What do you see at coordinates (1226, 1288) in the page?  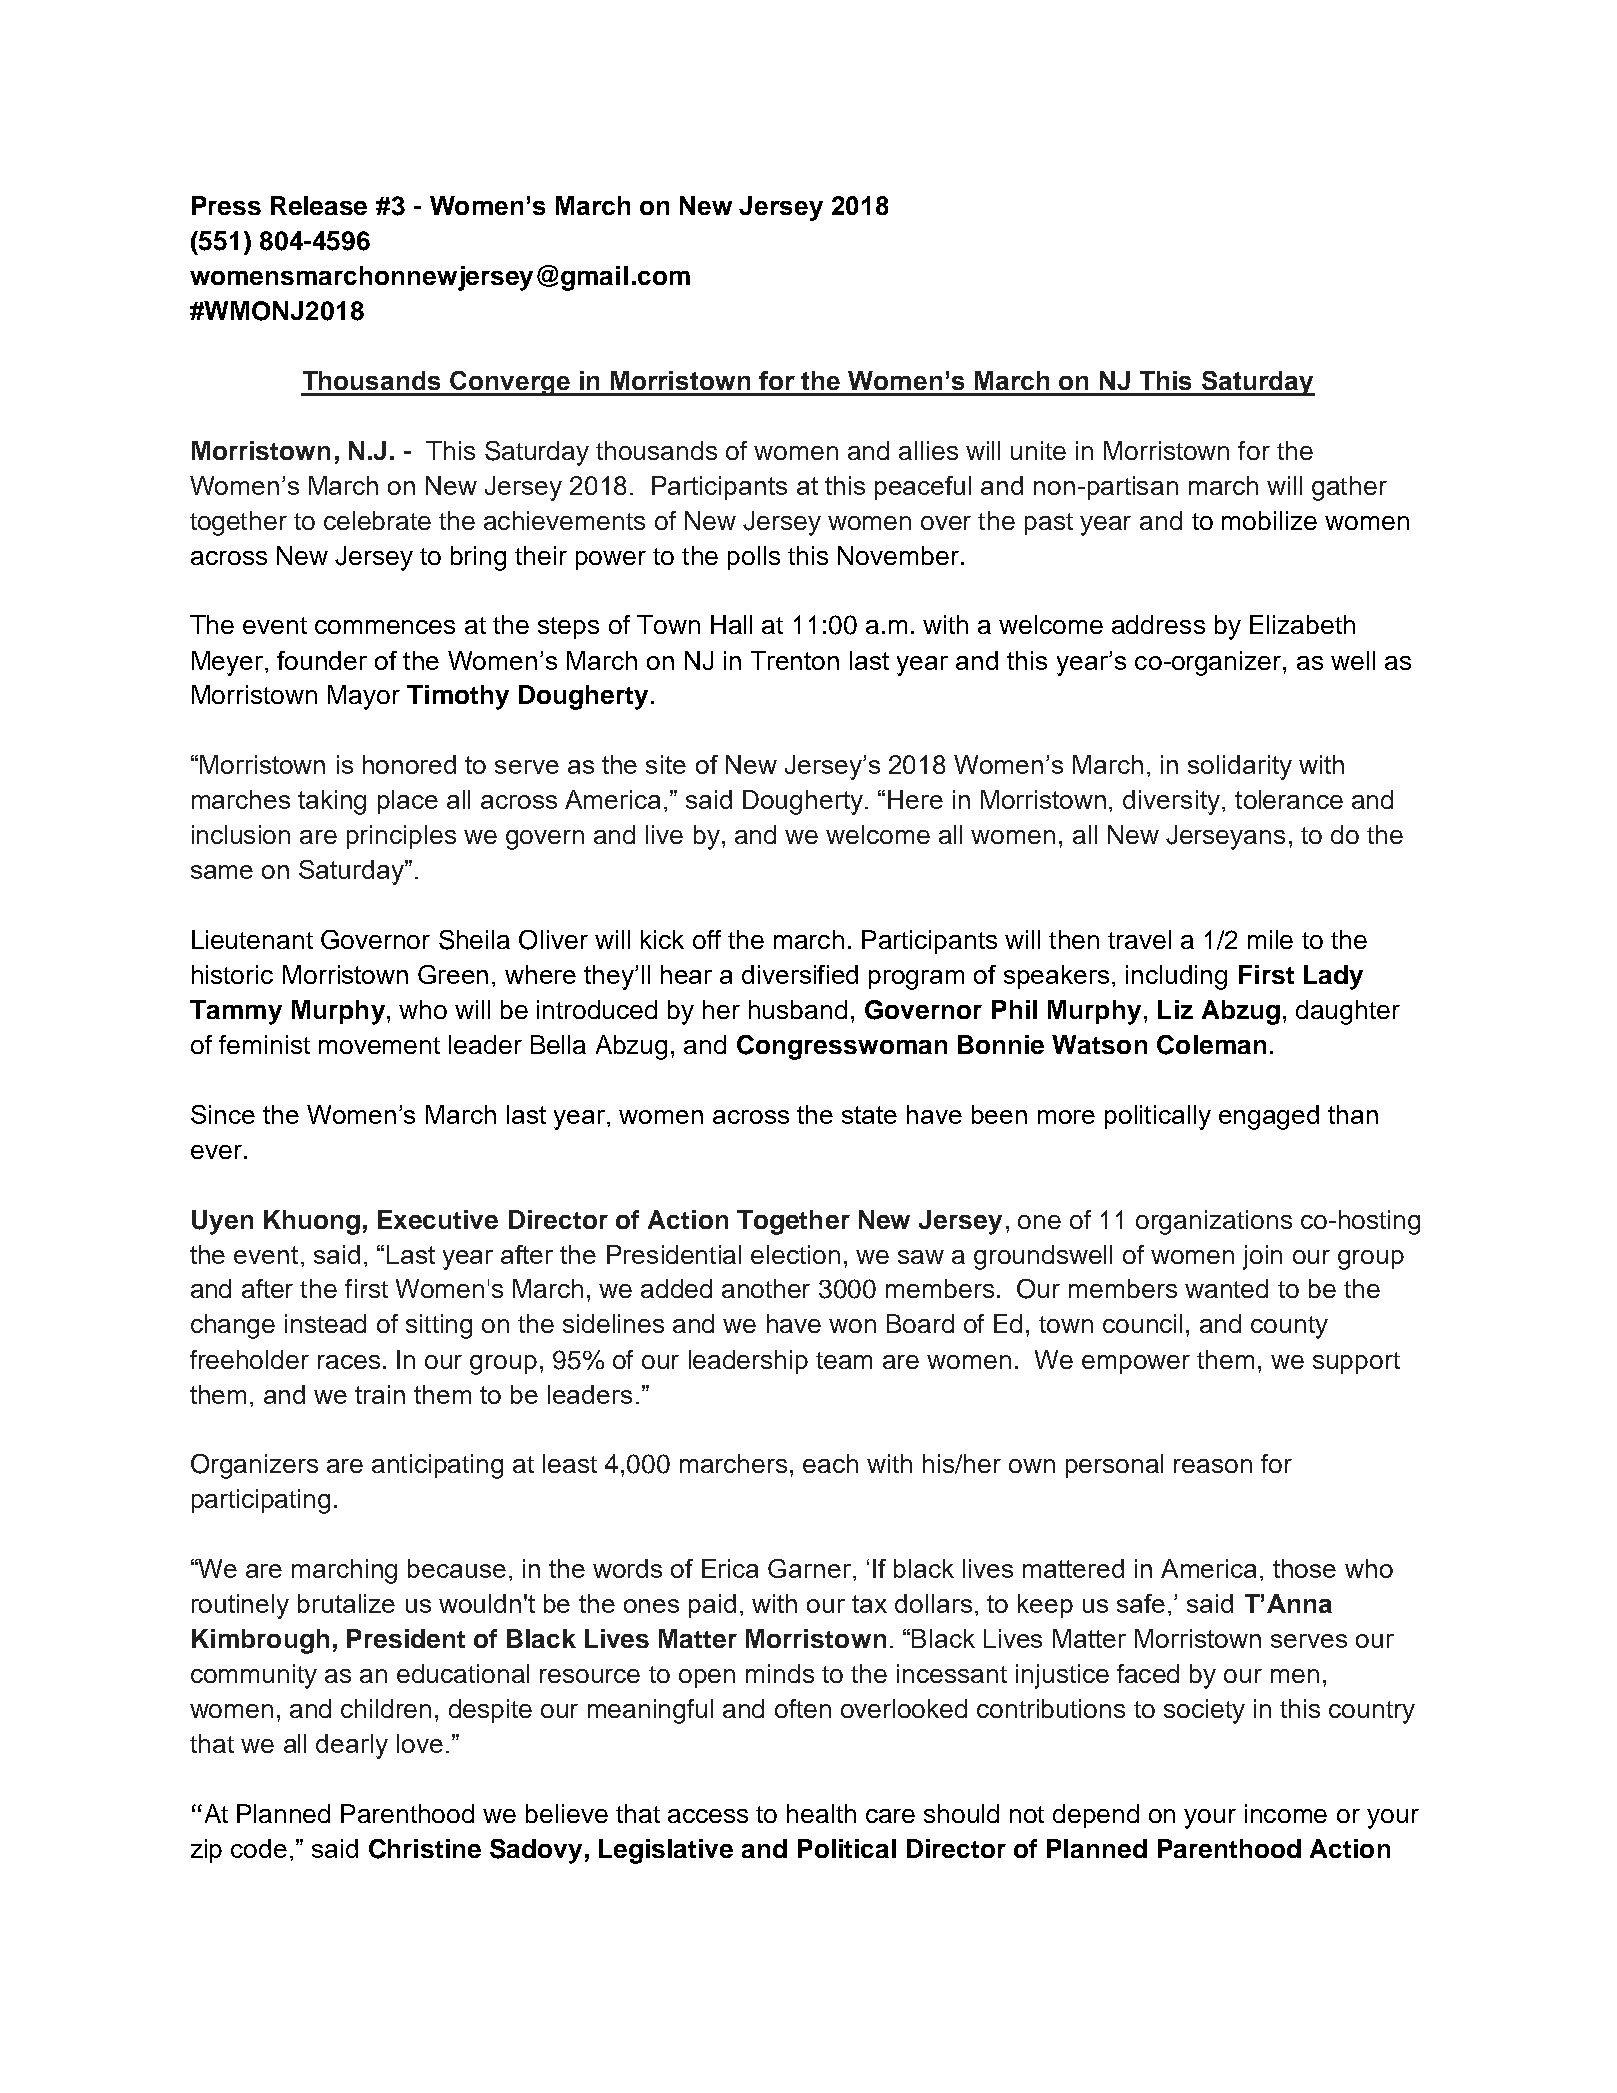 I see `wanted` at bounding box center [1226, 1288].
